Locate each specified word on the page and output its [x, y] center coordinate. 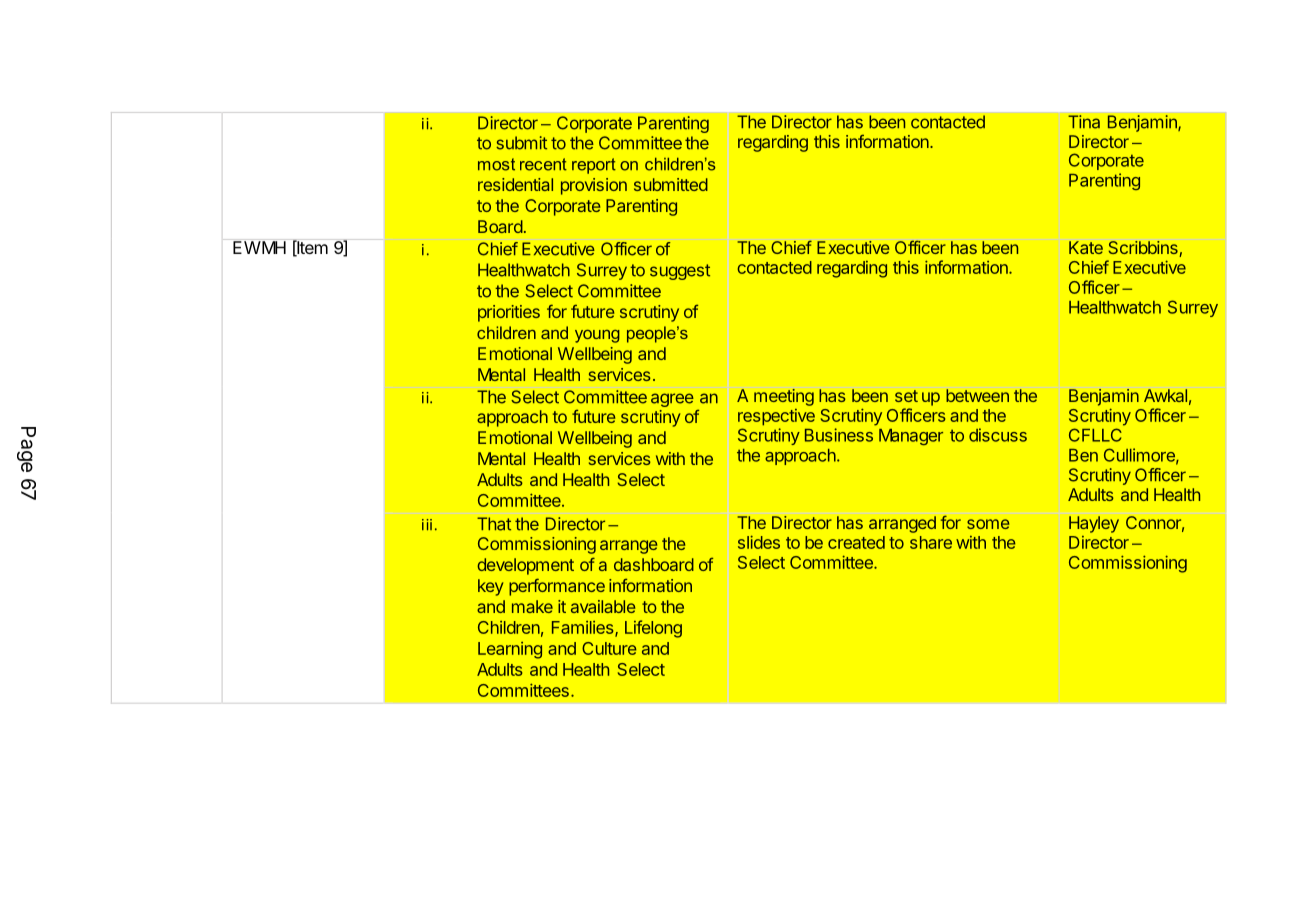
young [597, 336]
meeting [784, 397]
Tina [1084, 122]
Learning [510, 650]
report [594, 166]
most [496, 164]
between [977, 395]
